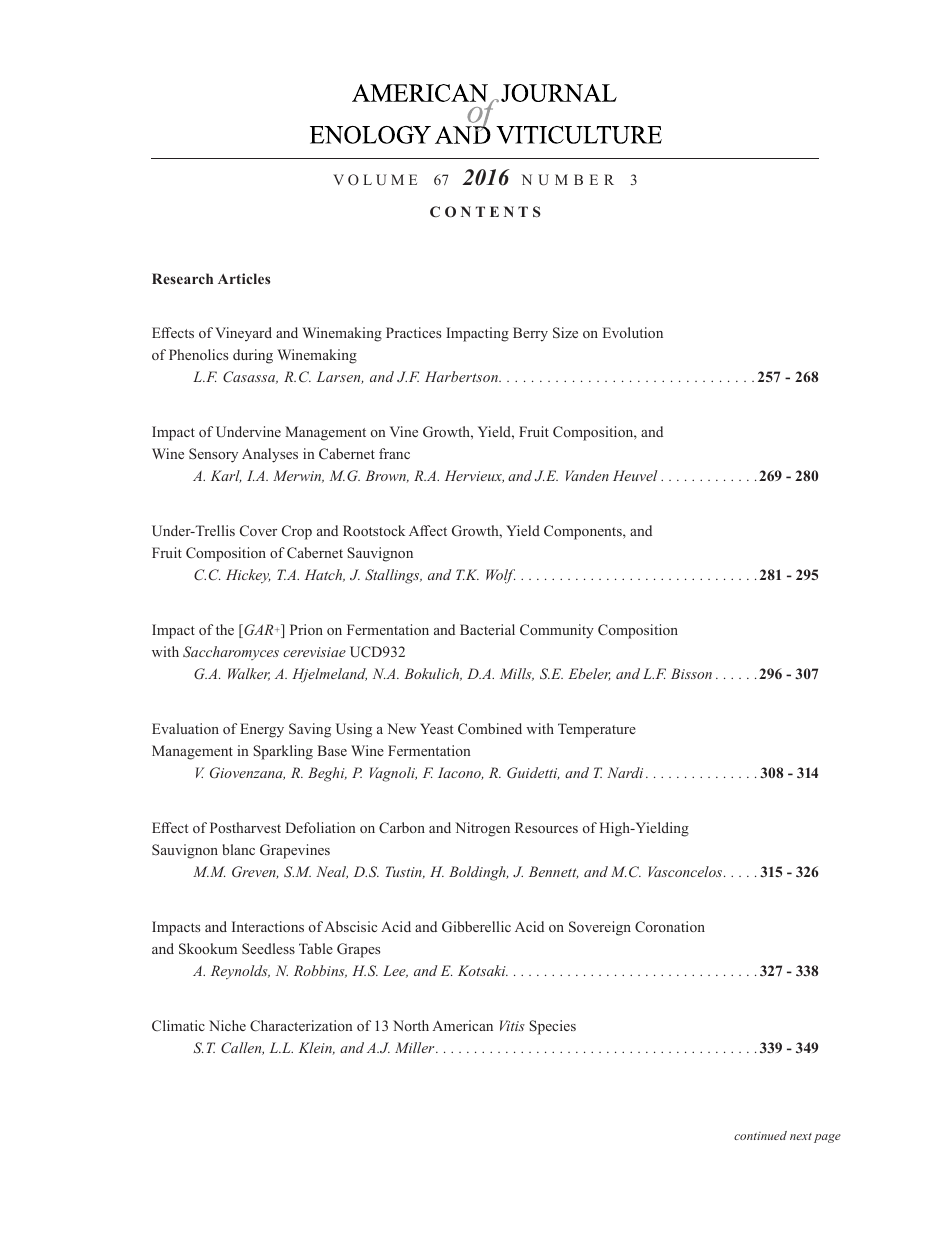  Describe the element at coordinates (485, 212) in the screenshot. I see `CONTENTS` at that location.
